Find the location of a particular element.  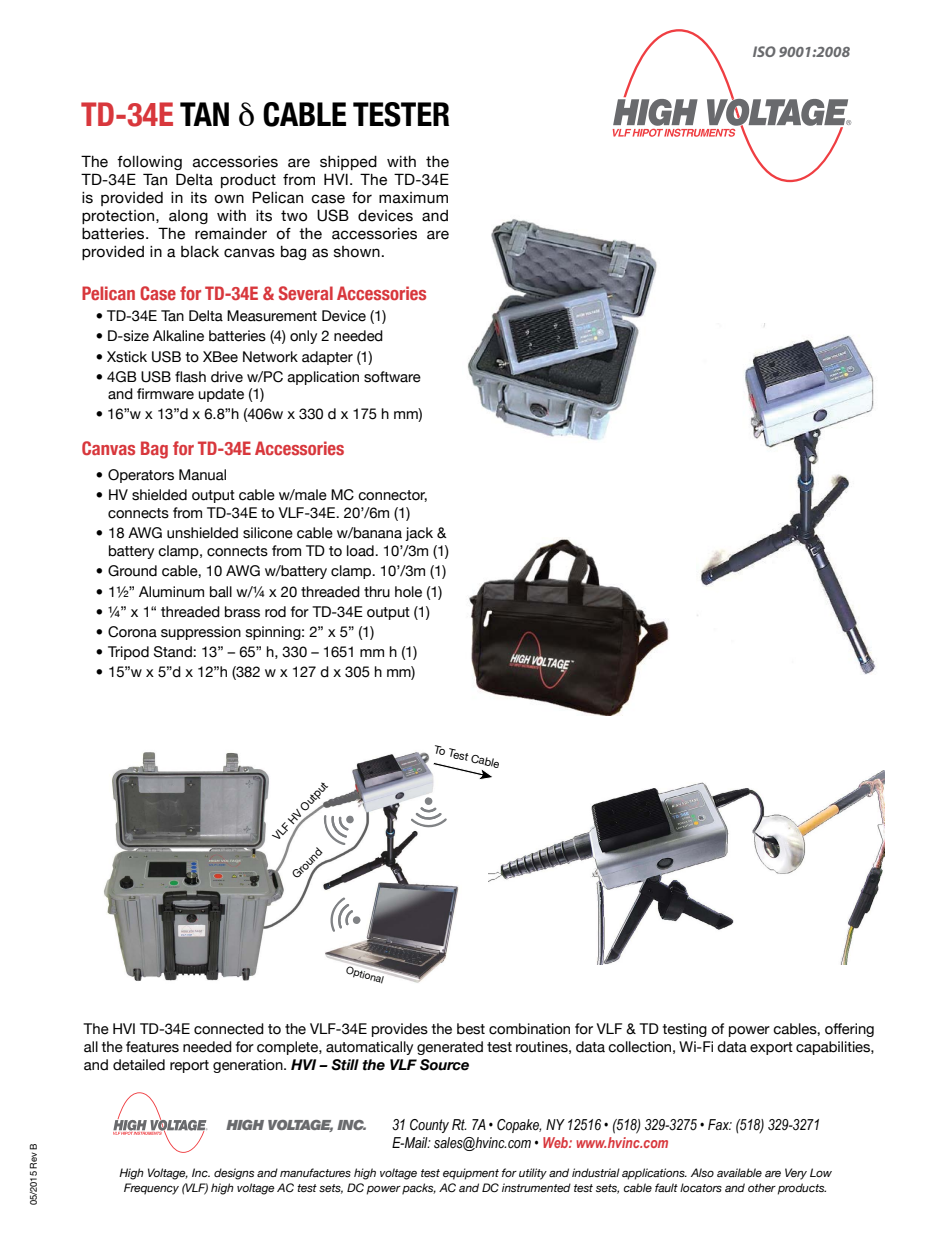

offering is located at coordinates (849, 1030).
